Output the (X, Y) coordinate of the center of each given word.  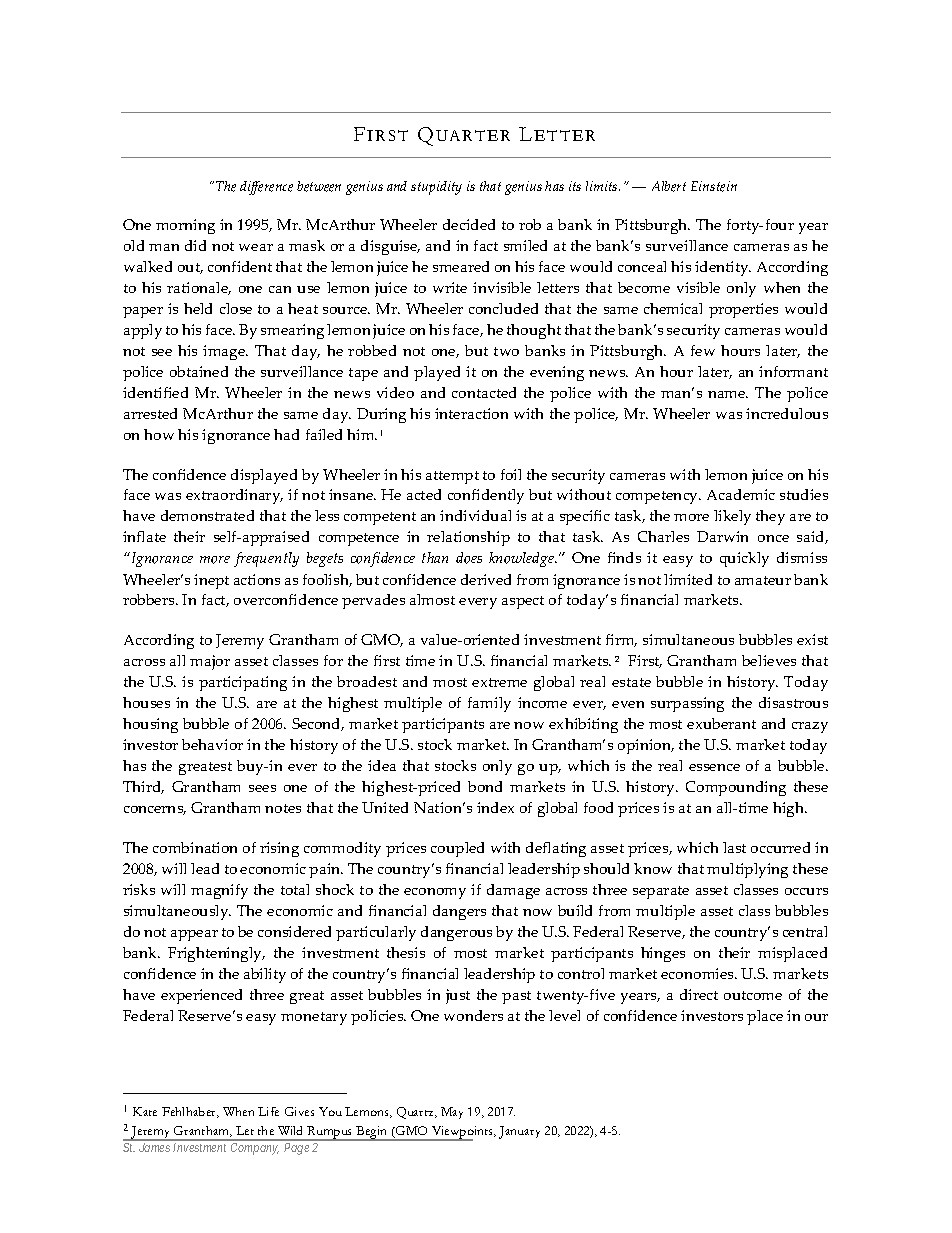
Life (268, 1111)
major (210, 662)
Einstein (714, 186)
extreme (499, 682)
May (452, 1113)
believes (769, 660)
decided (469, 224)
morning (185, 226)
